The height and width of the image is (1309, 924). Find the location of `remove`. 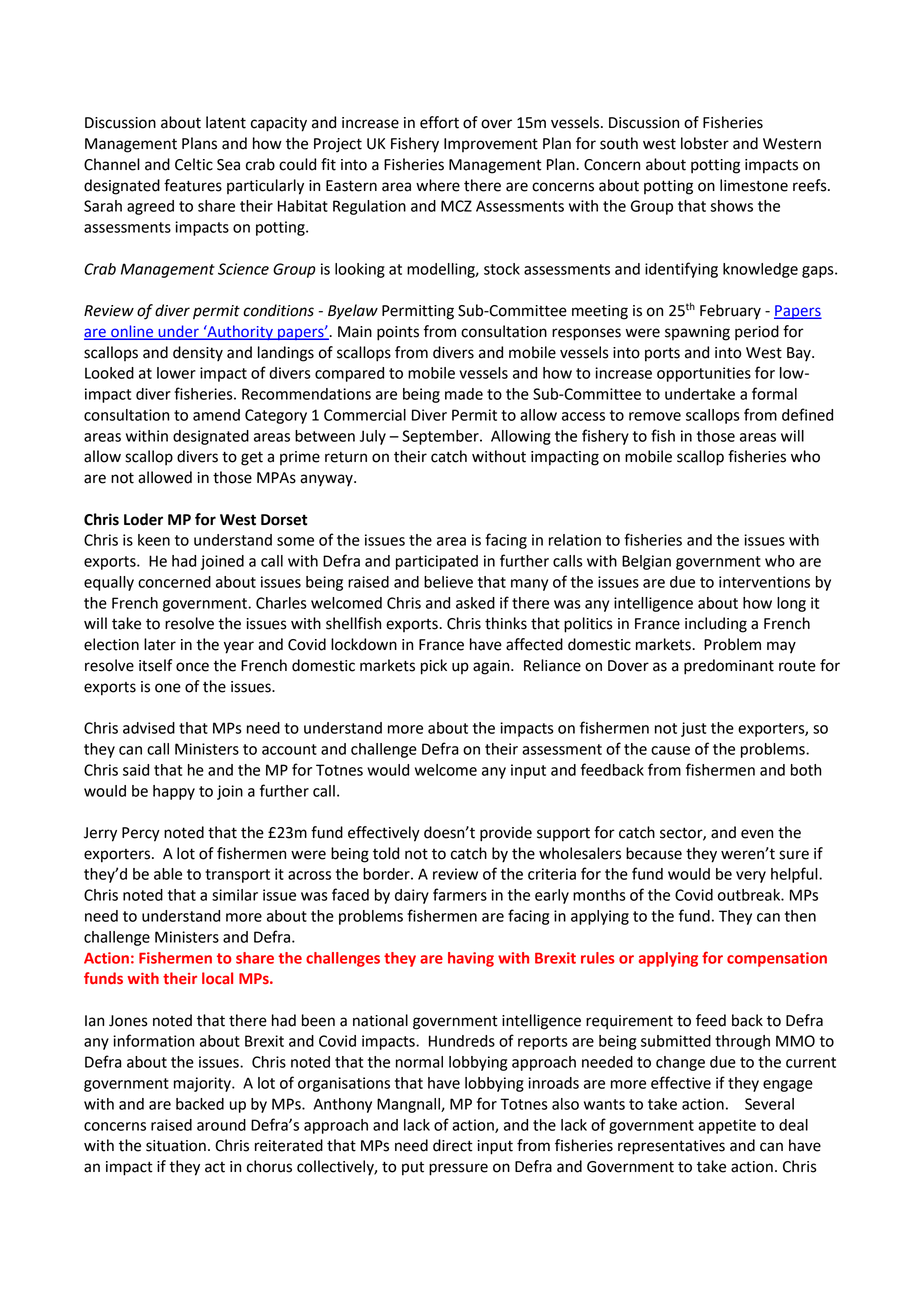

remove is located at coordinates (655, 416).
